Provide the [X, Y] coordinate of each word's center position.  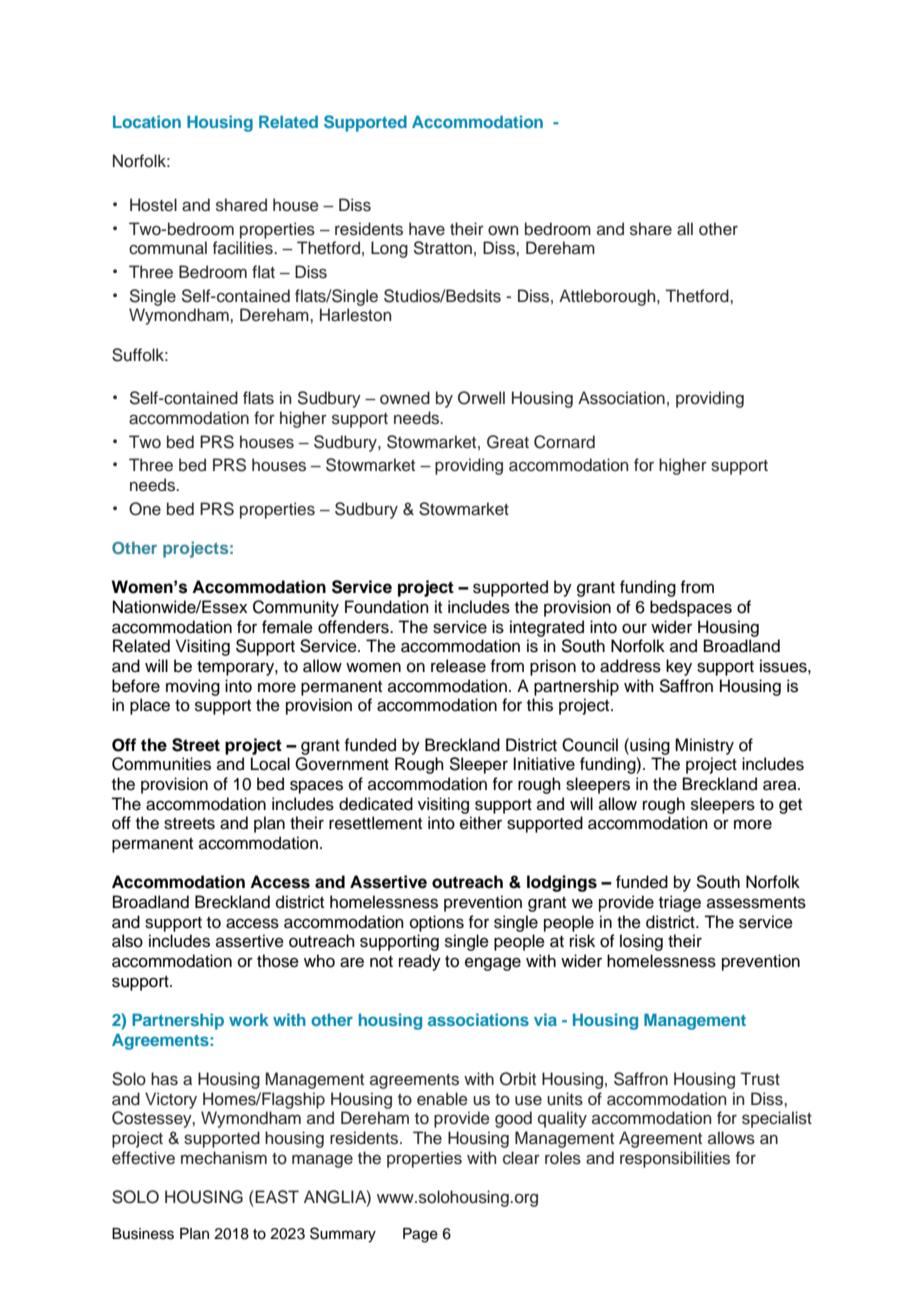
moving [193, 687]
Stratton [443, 248]
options [437, 923]
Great [508, 442]
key [679, 667]
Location [147, 121]
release [458, 666]
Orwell [481, 398]
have [427, 229]
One [145, 509]
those [278, 961]
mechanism [224, 1158]
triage [680, 903]
